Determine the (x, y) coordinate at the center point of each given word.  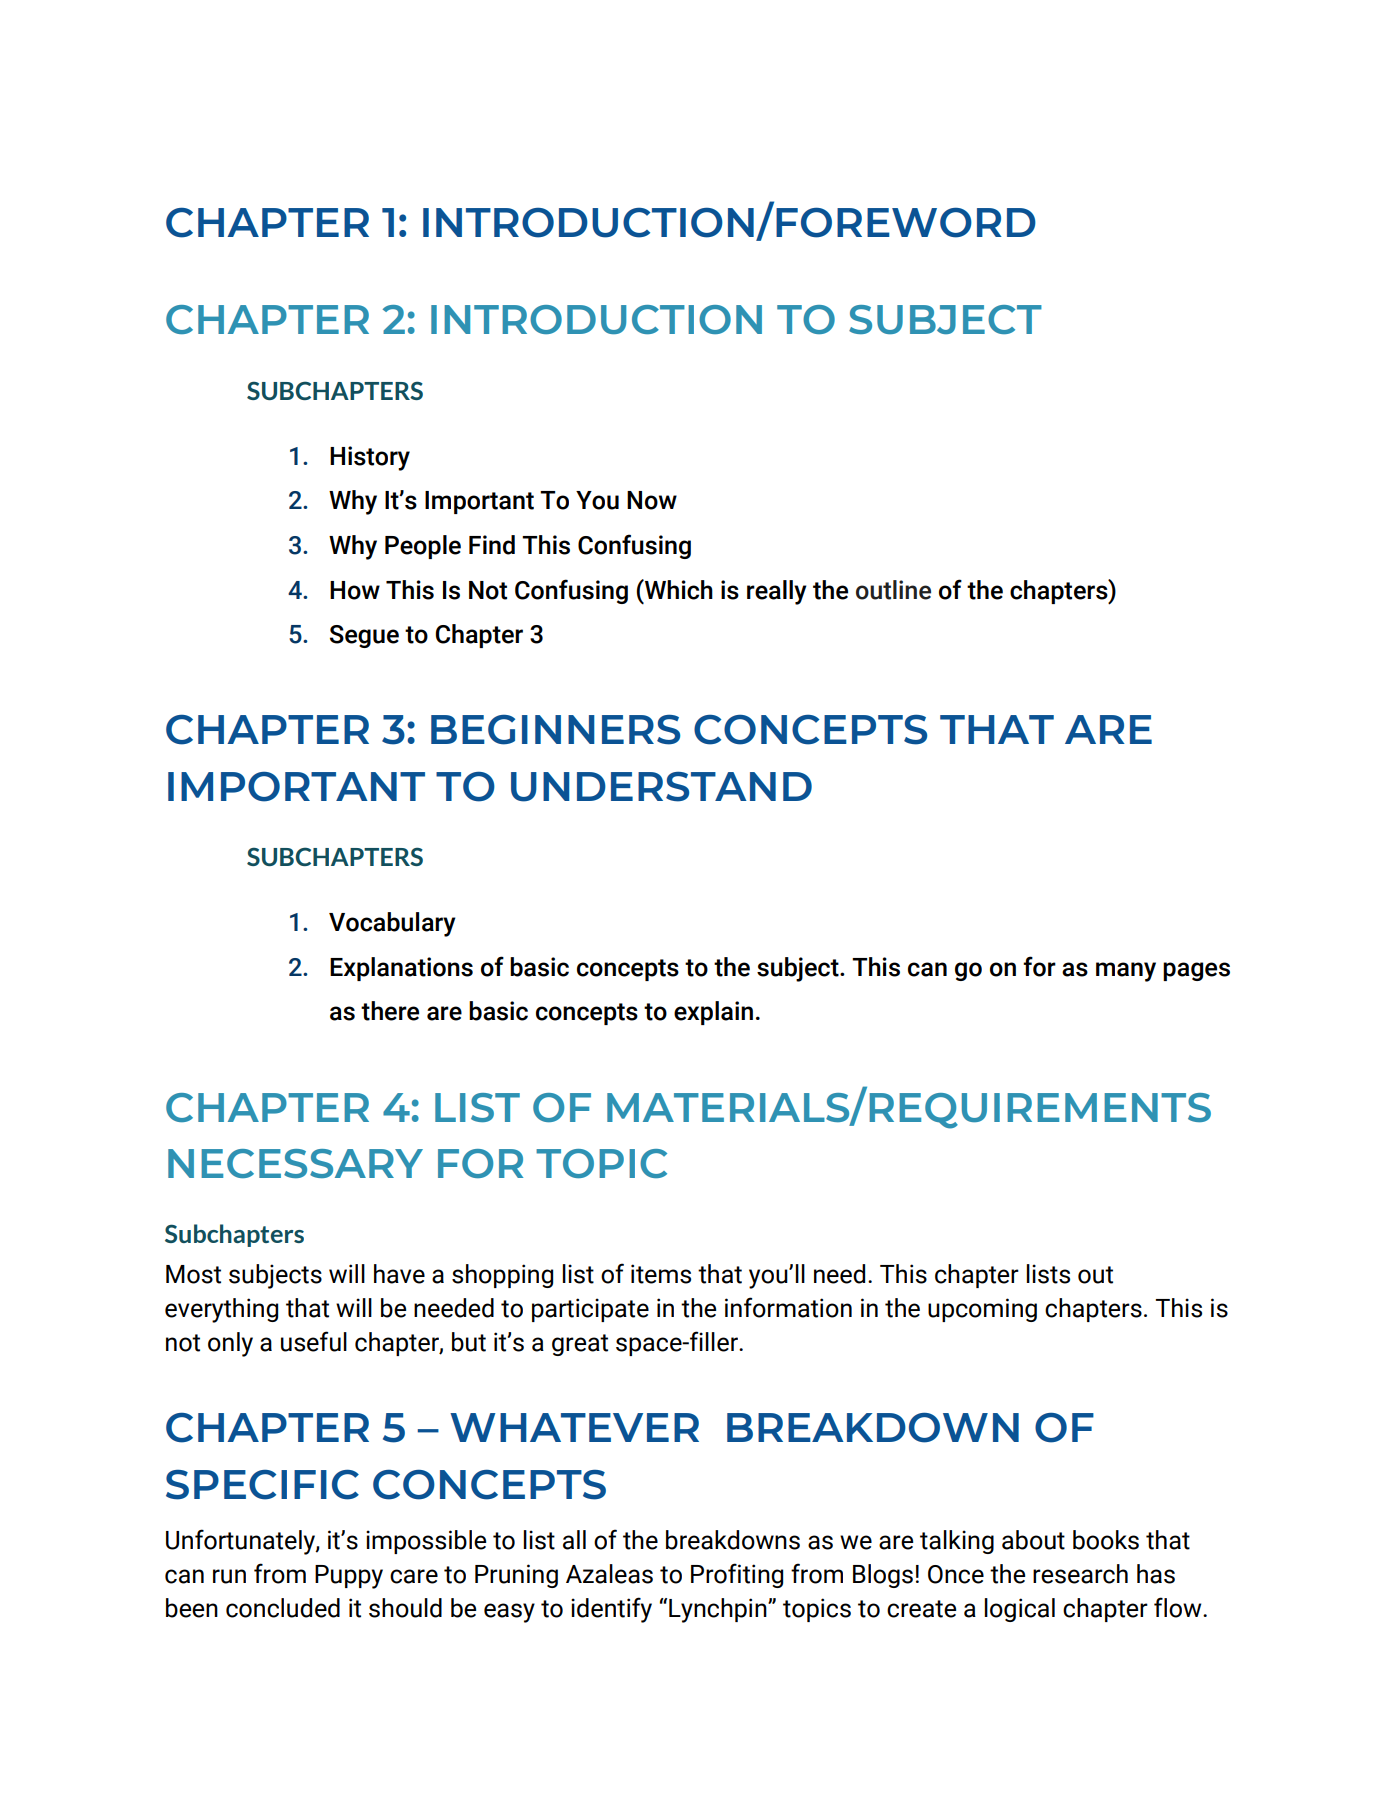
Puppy (349, 1577)
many (1126, 972)
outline (893, 590)
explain (713, 1013)
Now (652, 500)
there (390, 1011)
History (370, 458)
